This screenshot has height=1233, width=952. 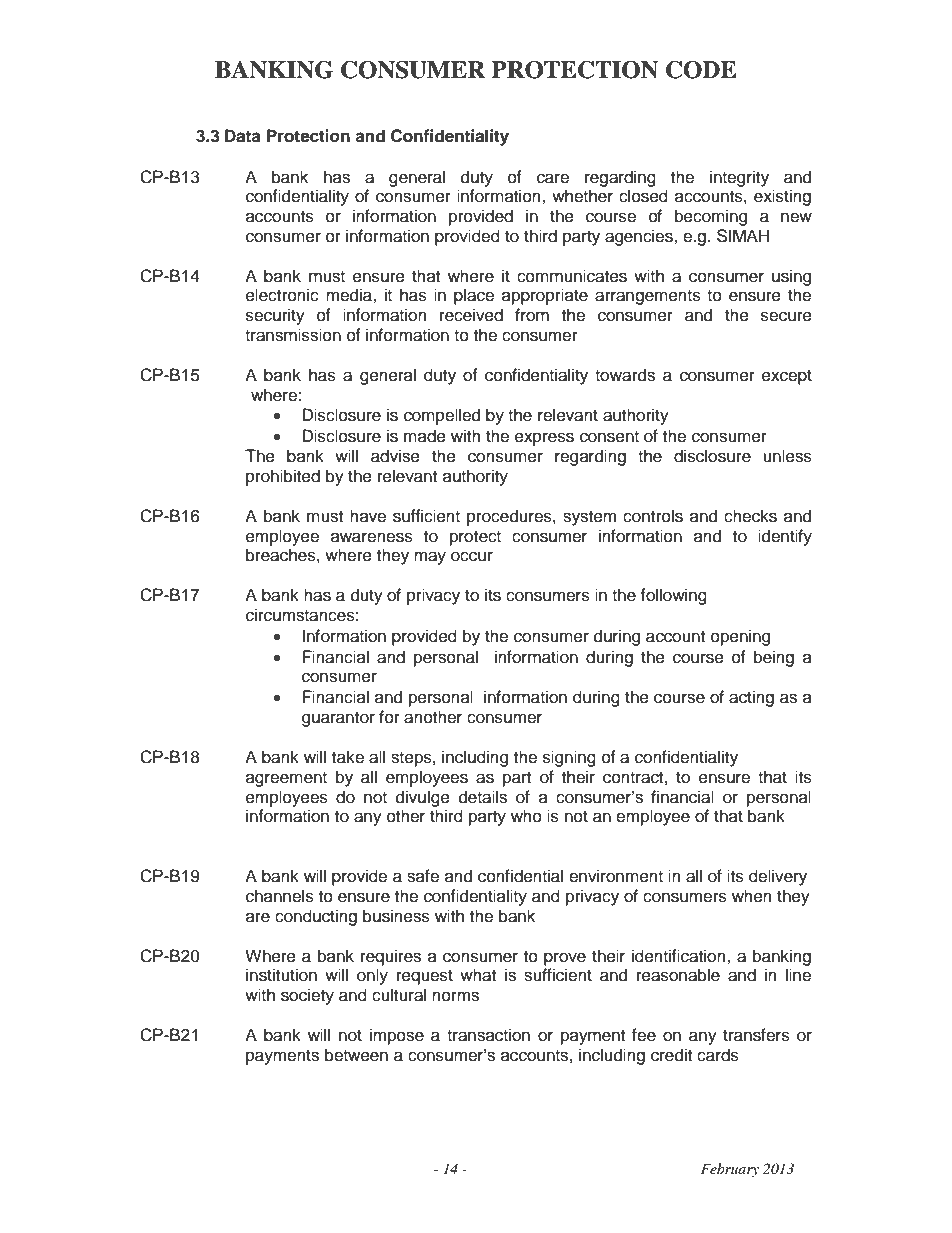 What do you see at coordinates (472, 556) in the screenshot?
I see `occur` at bounding box center [472, 556].
